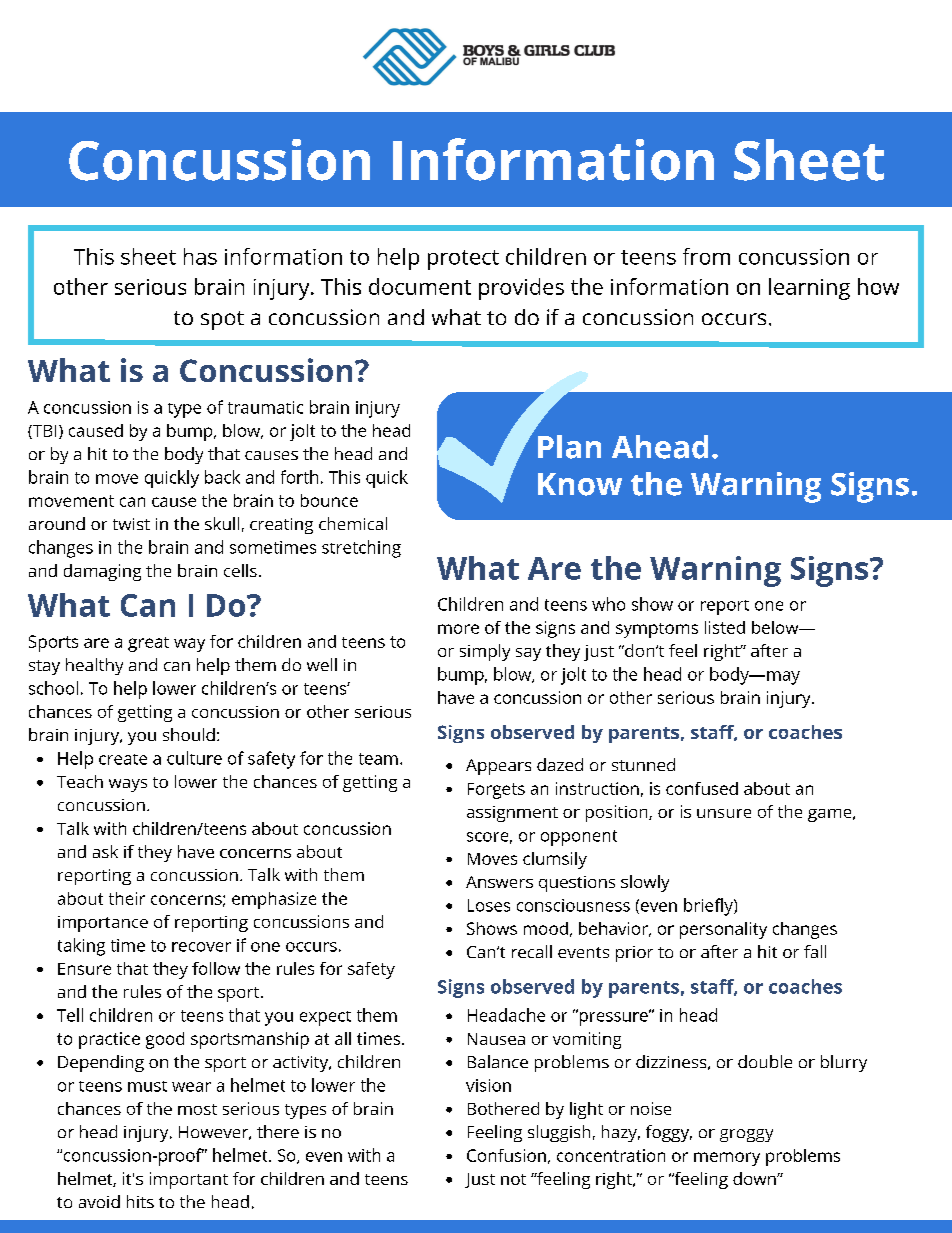 The width and height of the screenshot is (952, 1233). I want to click on Confusion, so click(506, 1155).
